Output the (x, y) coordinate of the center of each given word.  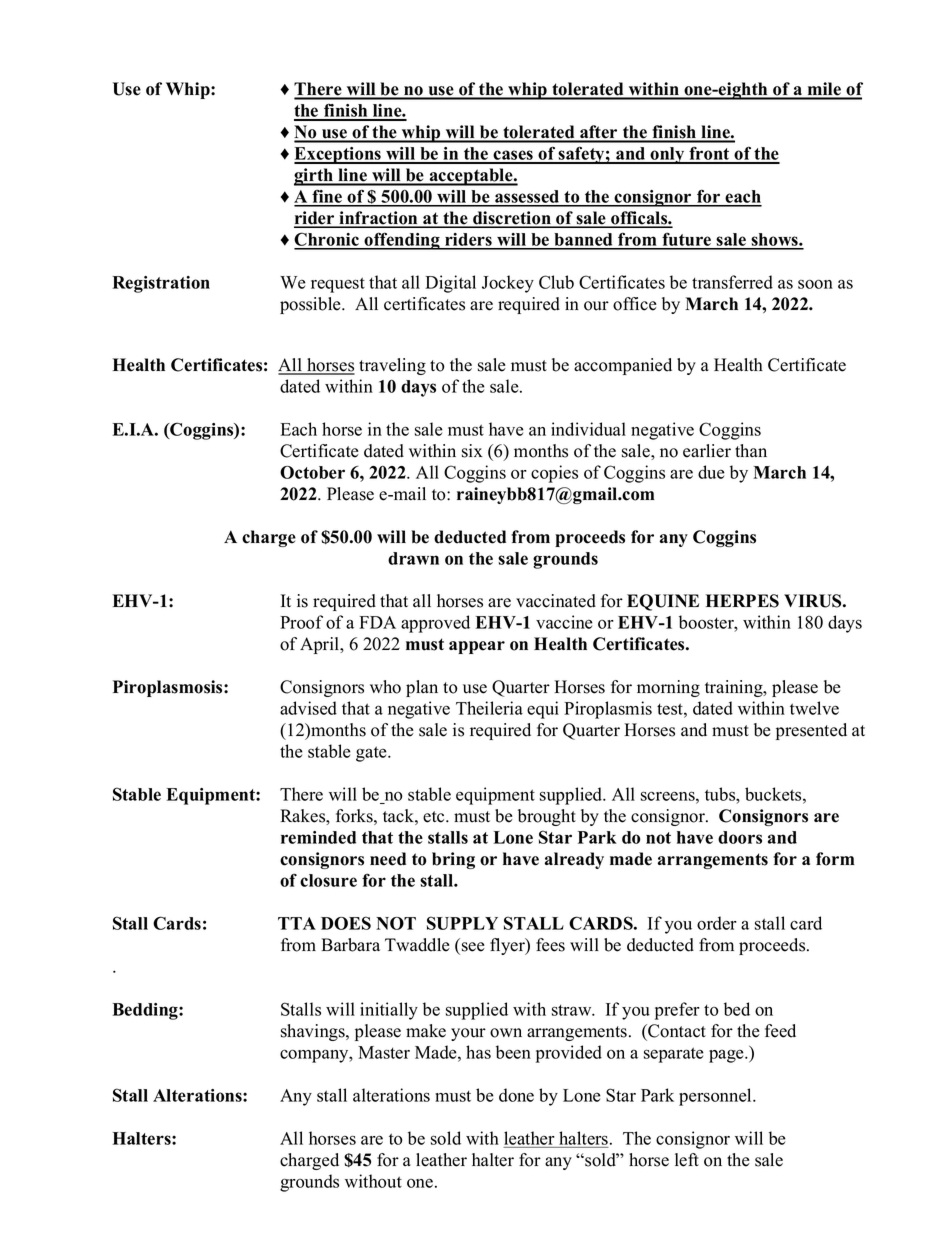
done (516, 1095)
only (667, 155)
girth (315, 177)
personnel (716, 1097)
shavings (314, 1032)
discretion (512, 219)
